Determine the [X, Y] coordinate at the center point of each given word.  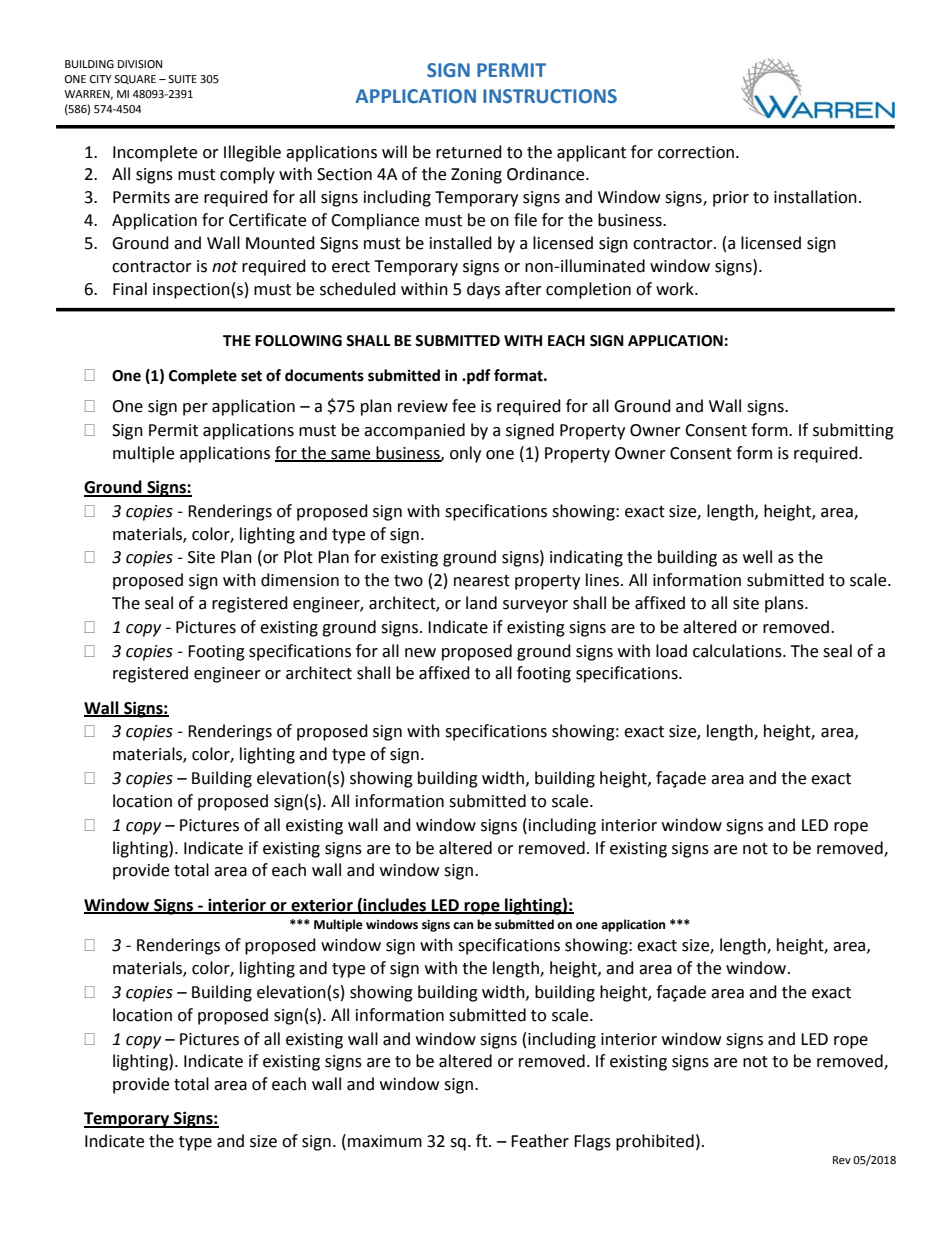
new [420, 653]
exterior [322, 905]
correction [696, 152]
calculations [738, 651]
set [251, 376]
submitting [853, 431]
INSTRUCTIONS [550, 96]
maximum [385, 1141]
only [465, 454]
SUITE [182, 79]
